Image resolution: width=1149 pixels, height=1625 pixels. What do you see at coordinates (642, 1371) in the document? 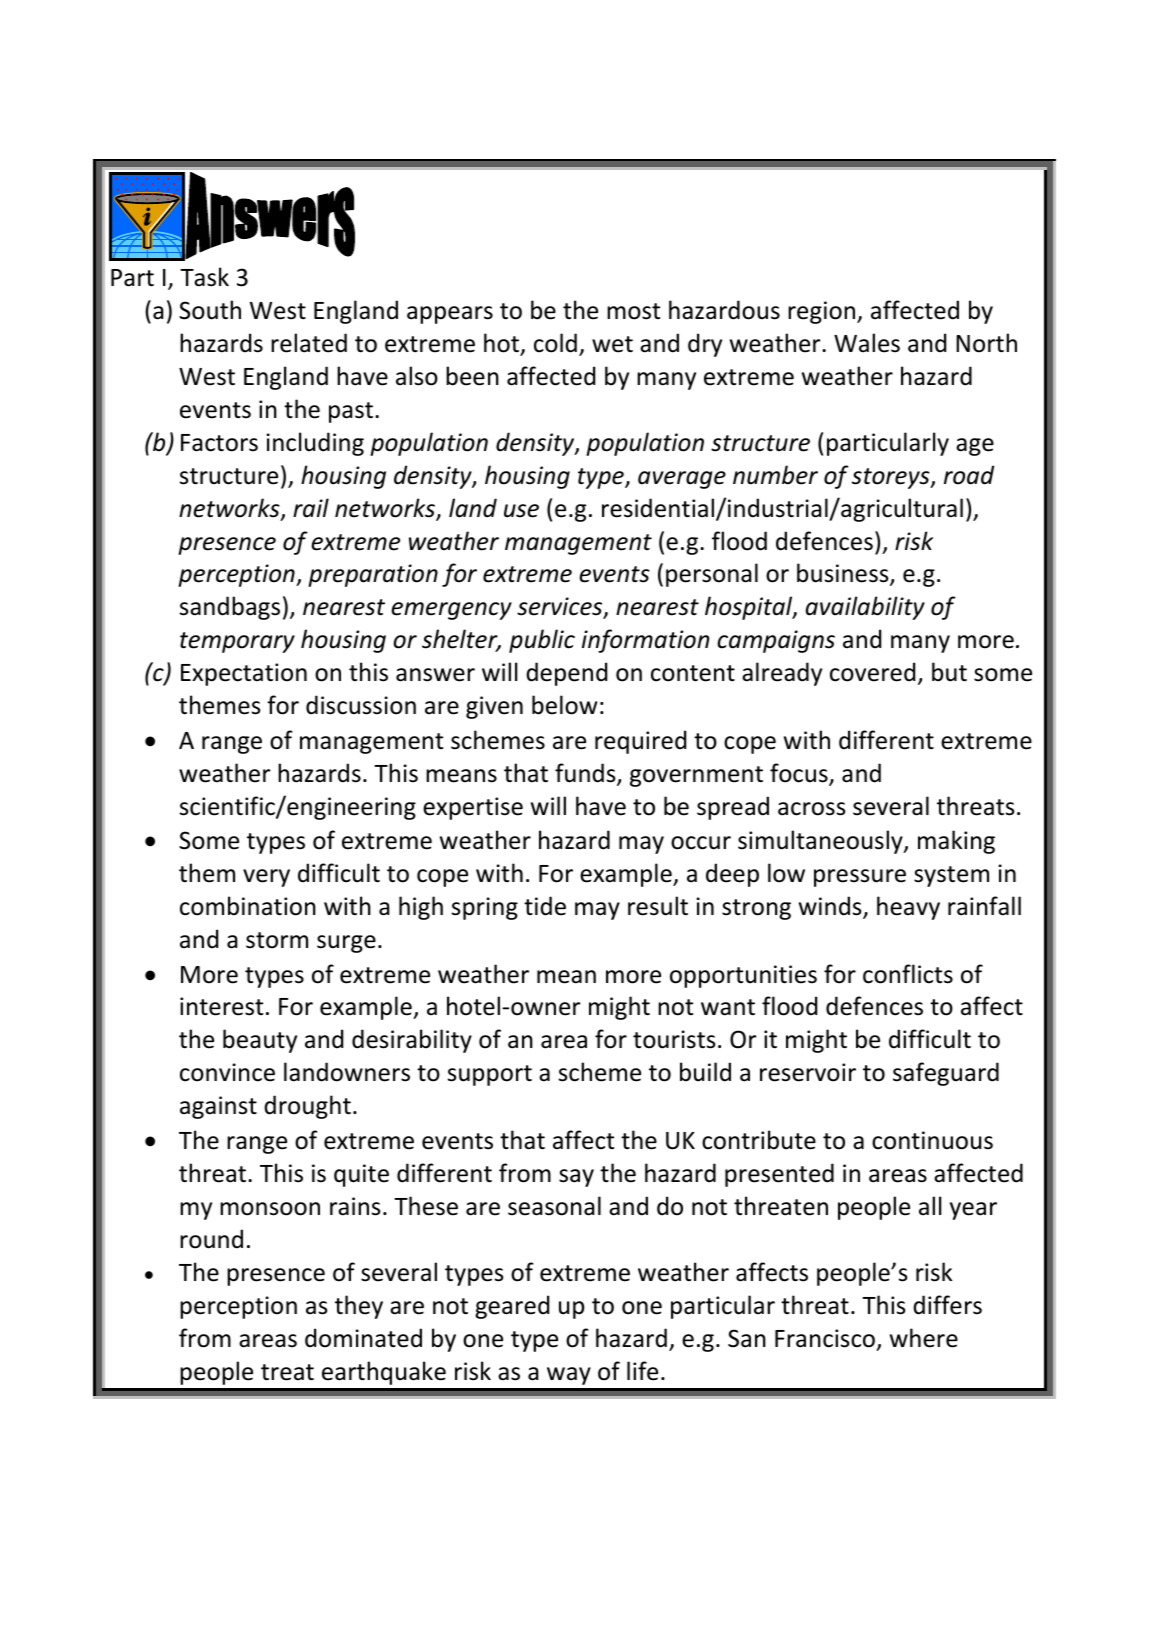
I see `life` at bounding box center [642, 1371].
